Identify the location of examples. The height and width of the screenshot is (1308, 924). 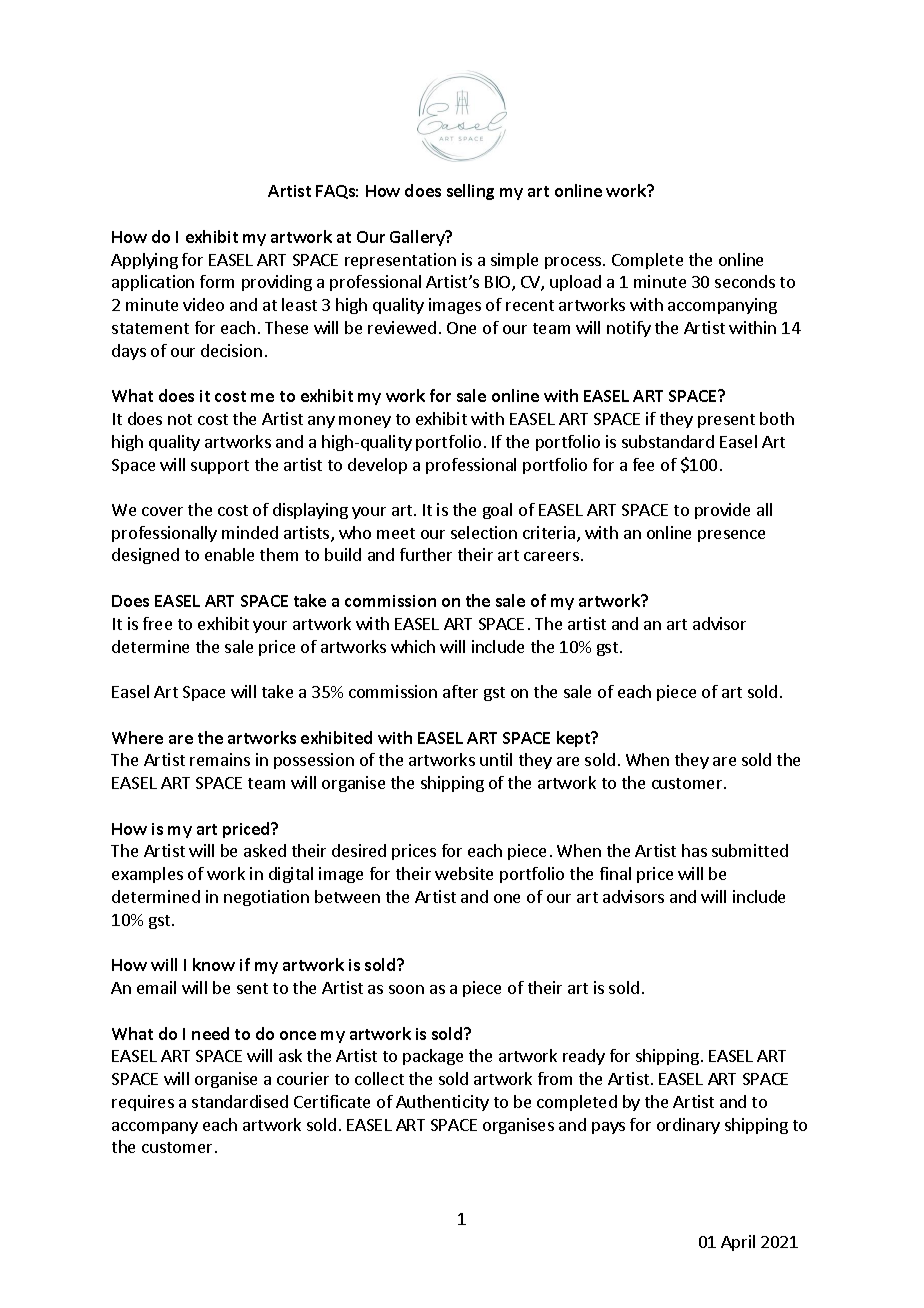
(147, 875).
